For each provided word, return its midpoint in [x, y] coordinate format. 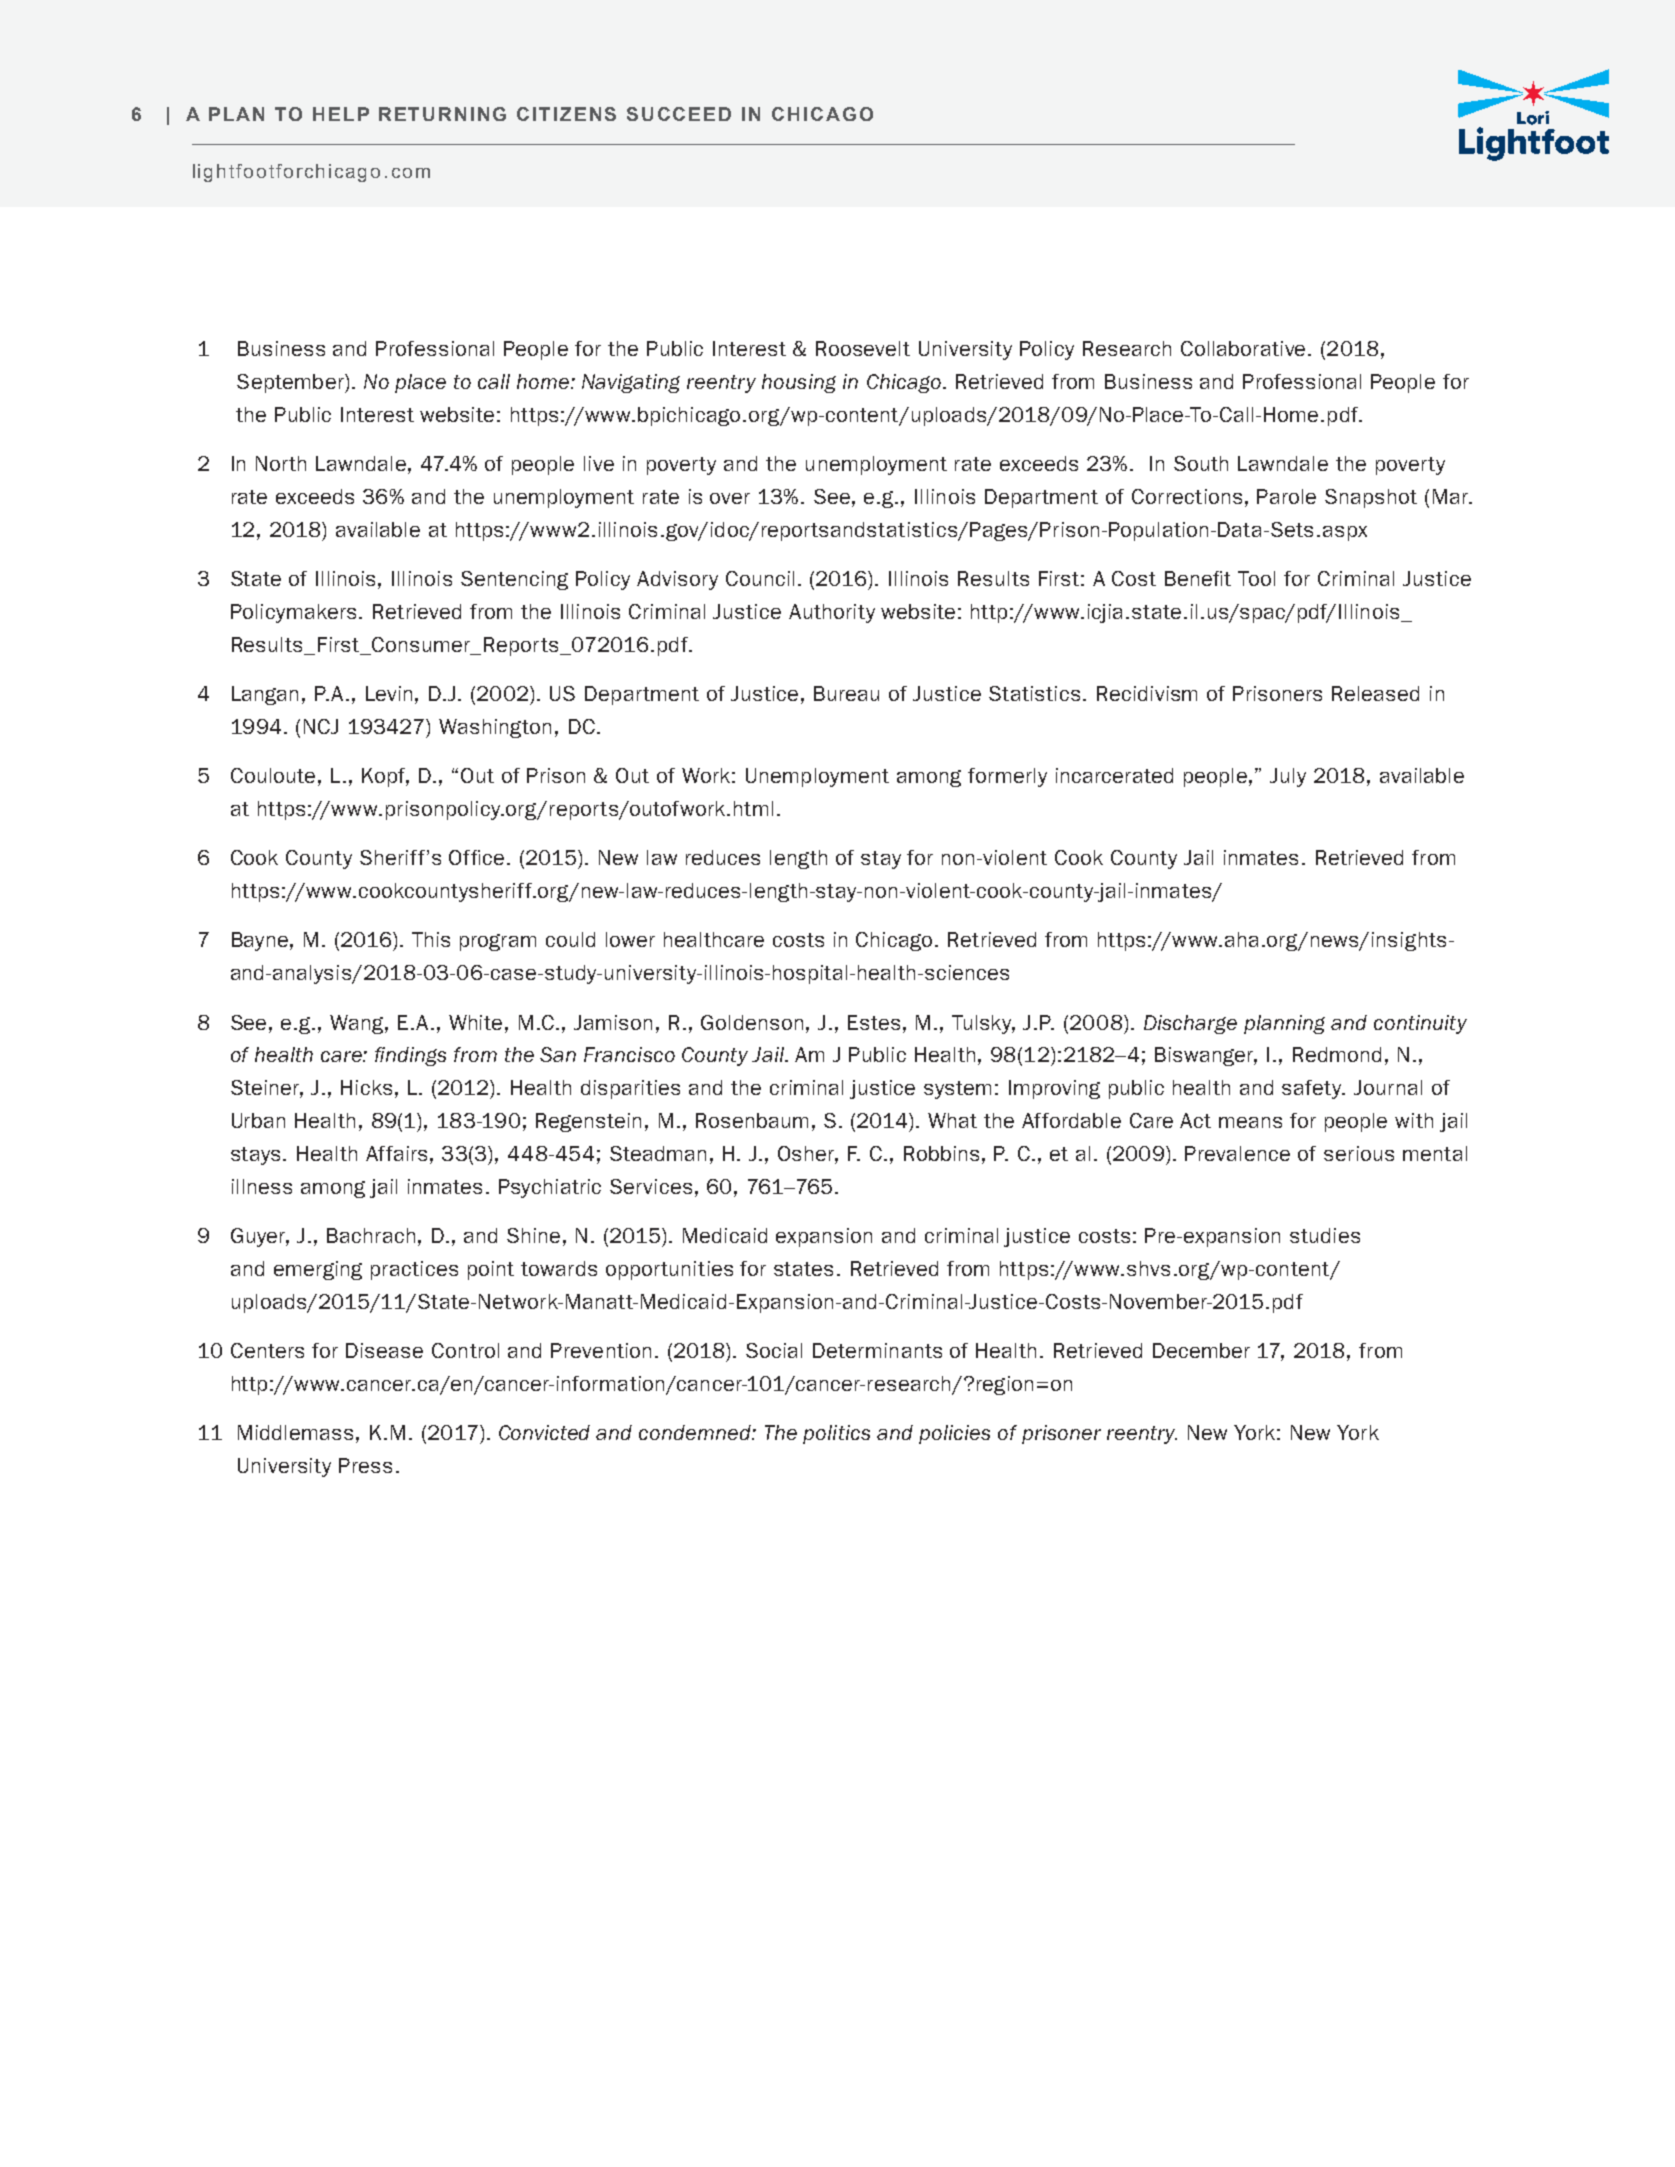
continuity [1420, 1024]
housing [799, 383]
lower [630, 939]
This [431, 939]
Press [365, 1465]
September [291, 383]
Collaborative [1245, 348]
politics [836, 1434]
